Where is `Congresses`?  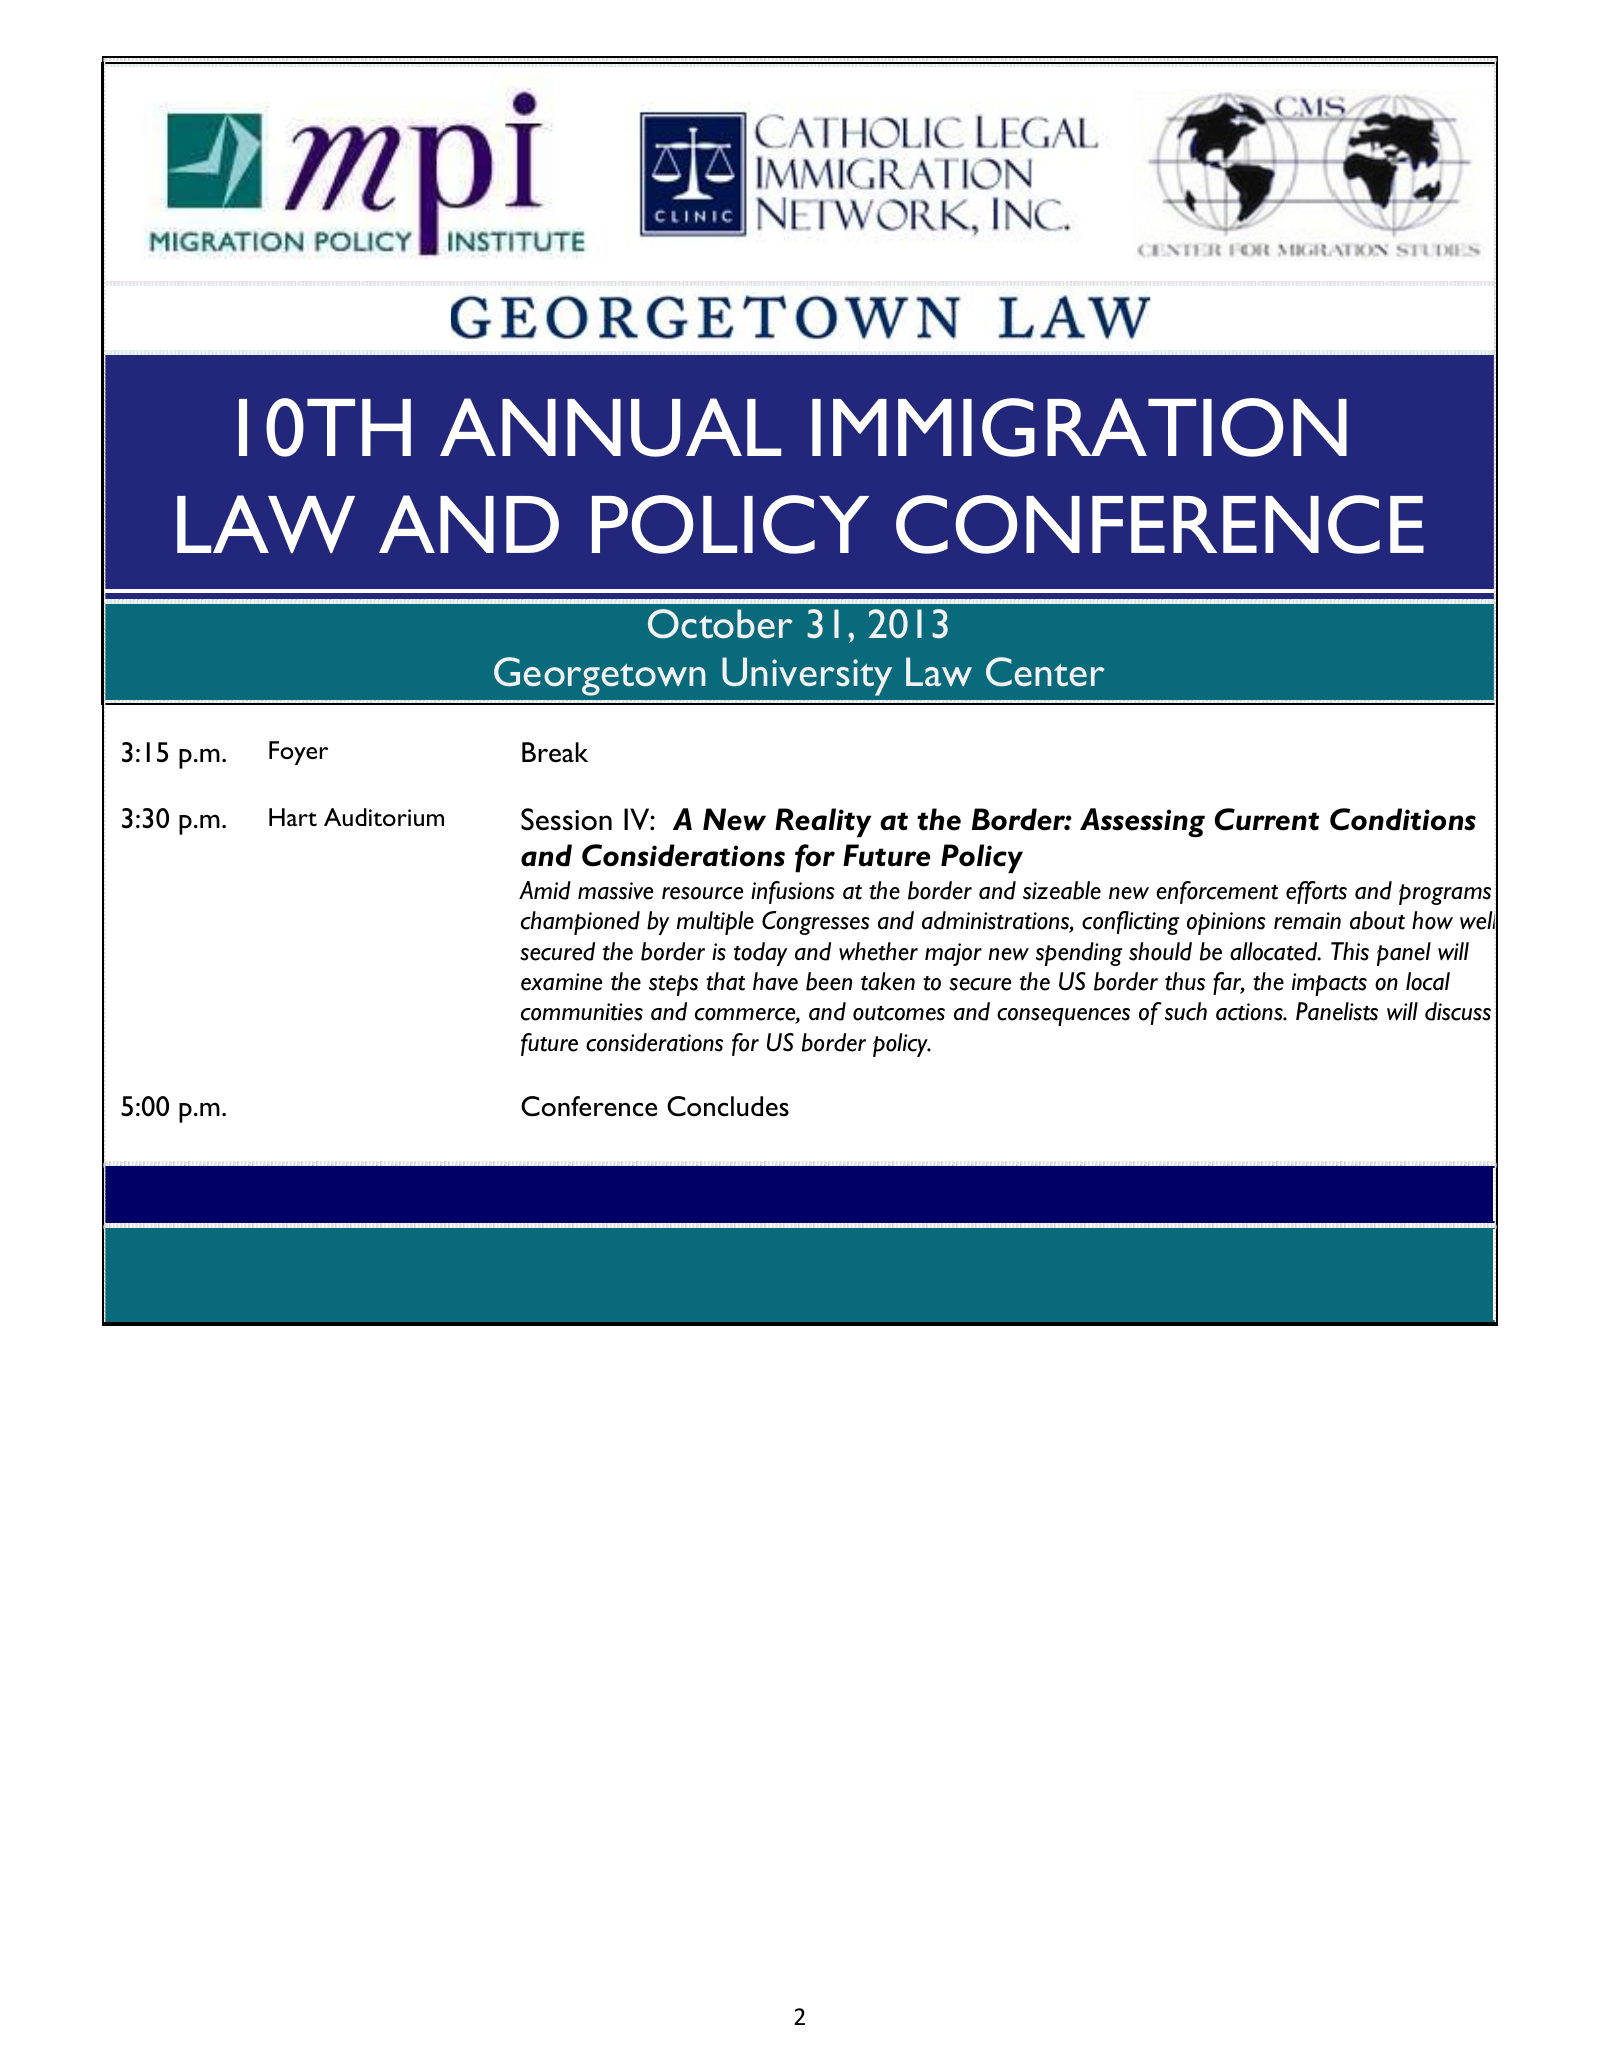 Congresses is located at coordinates (815, 923).
